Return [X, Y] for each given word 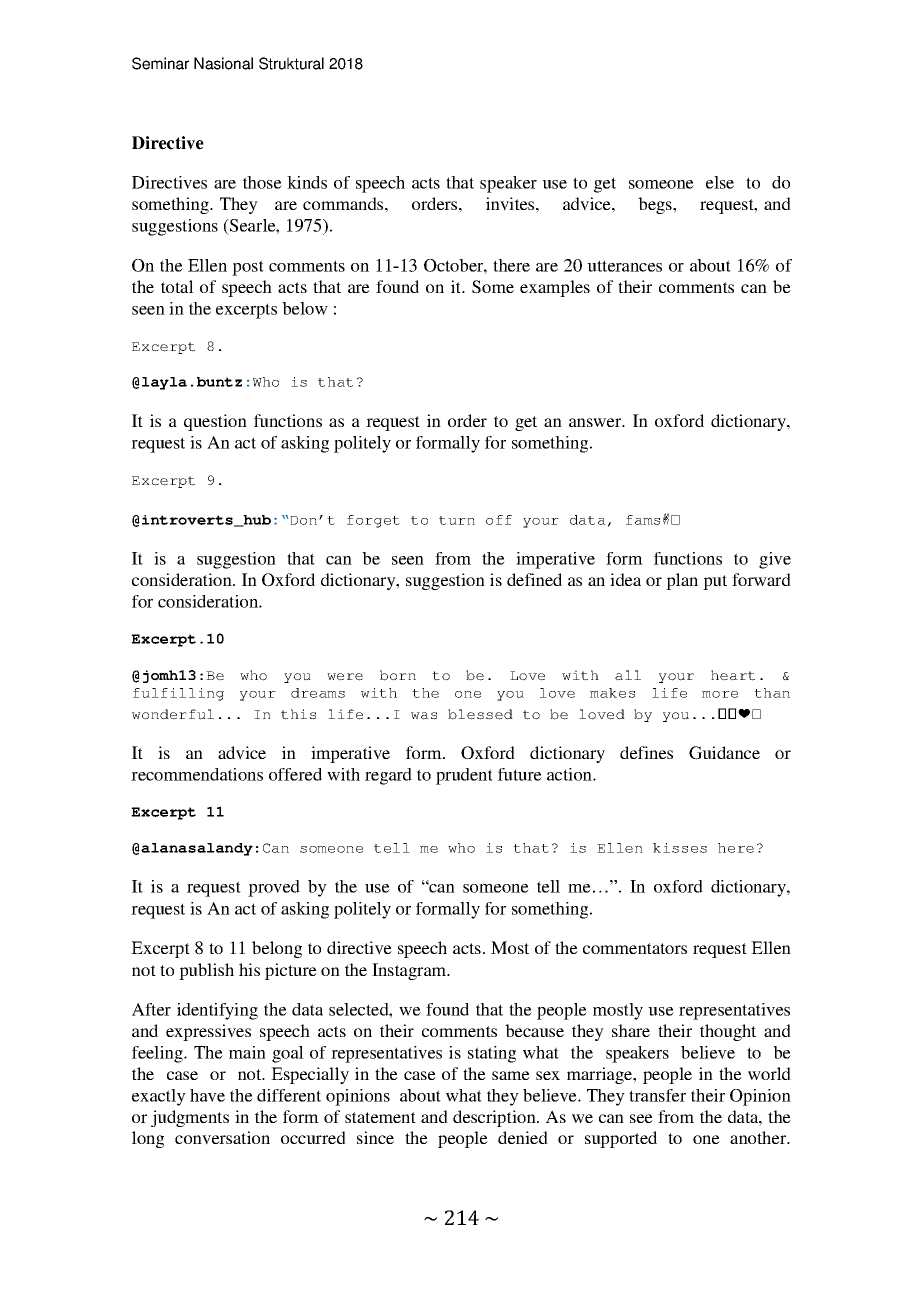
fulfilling [178, 694]
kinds [307, 182]
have [207, 1095]
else [720, 182]
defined [534, 579]
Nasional [223, 63]
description [495, 1118]
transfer [657, 1095]
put [715, 582]
